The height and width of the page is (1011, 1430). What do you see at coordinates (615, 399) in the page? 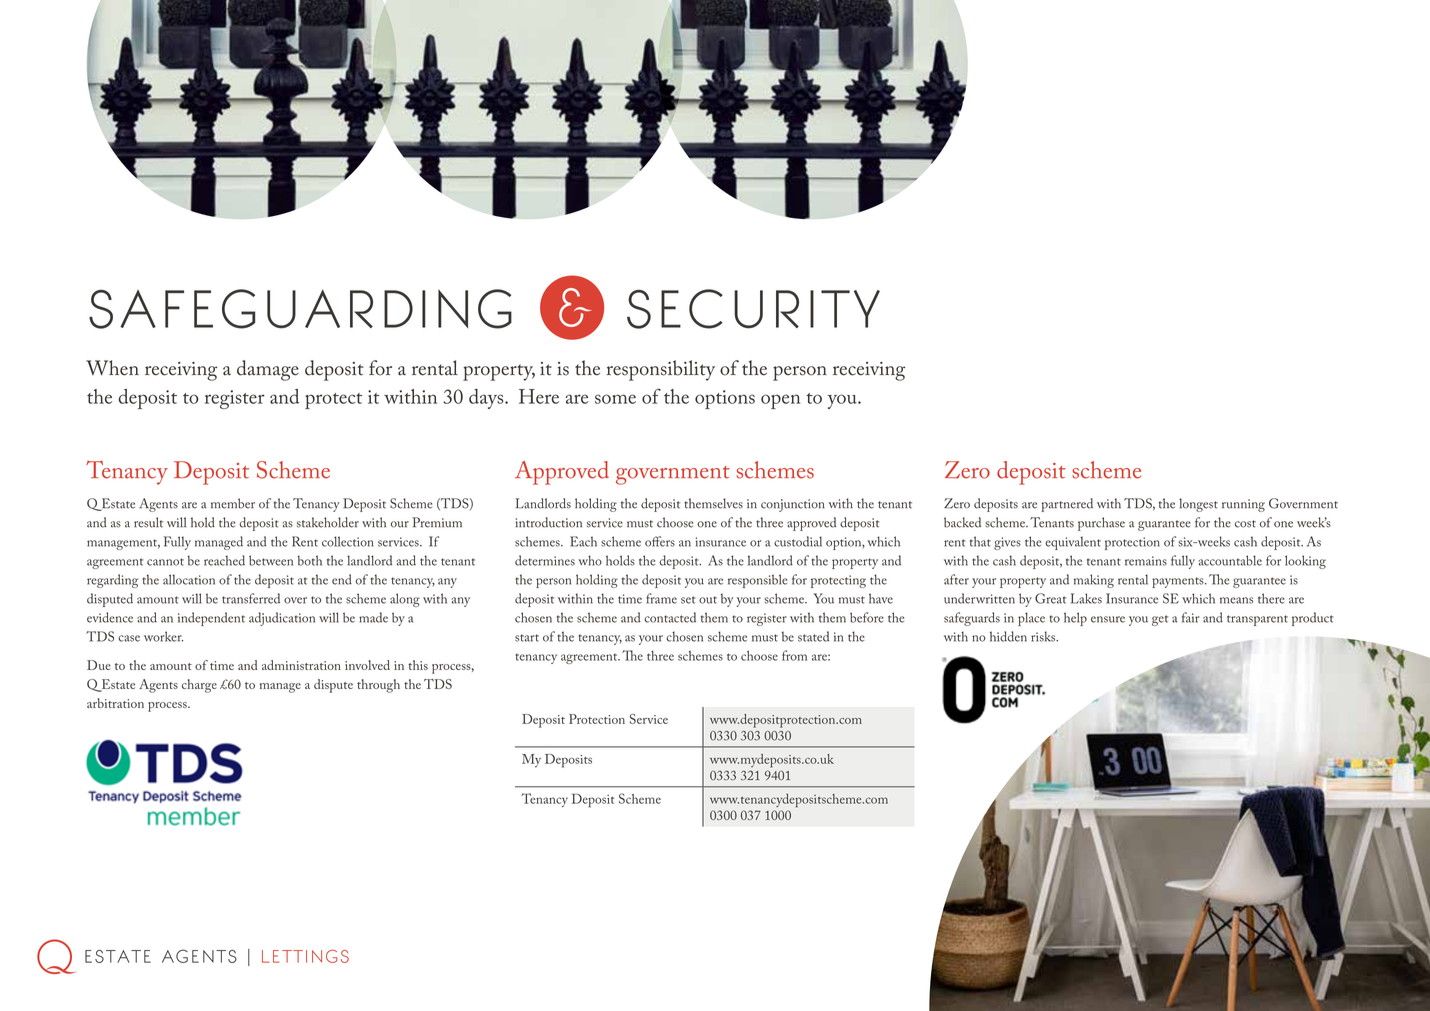
I see `some` at bounding box center [615, 399].
